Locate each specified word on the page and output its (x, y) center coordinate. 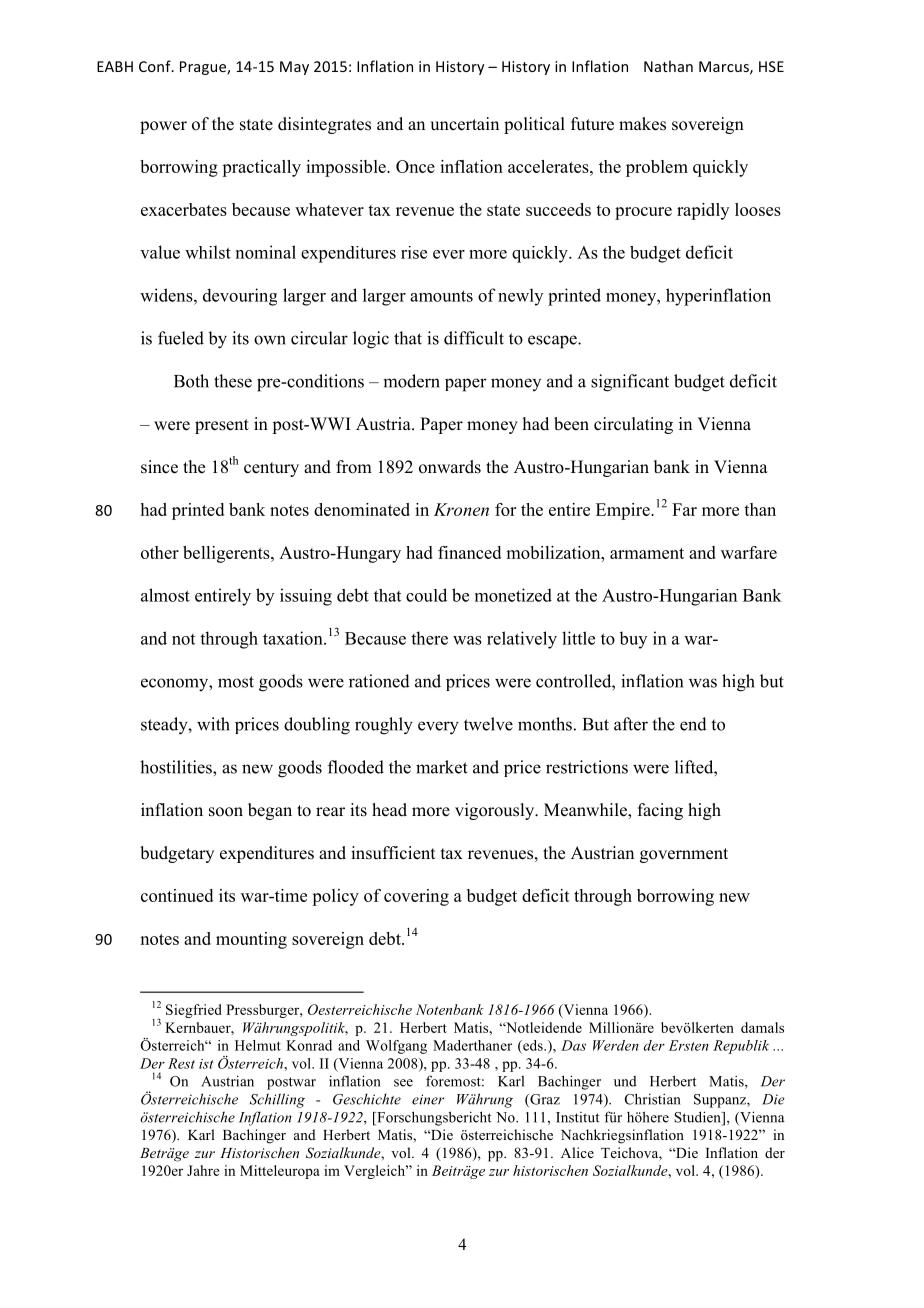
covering (416, 897)
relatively (522, 640)
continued (177, 895)
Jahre (203, 1170)
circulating (633, 425)
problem (657, 168)
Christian (653, 1099)
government (684, 855)
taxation (294, 638)
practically (261, 168)
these (233, 381)
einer (428, 1099)
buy (633, 640)
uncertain (464, 124)
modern (411, 381)
